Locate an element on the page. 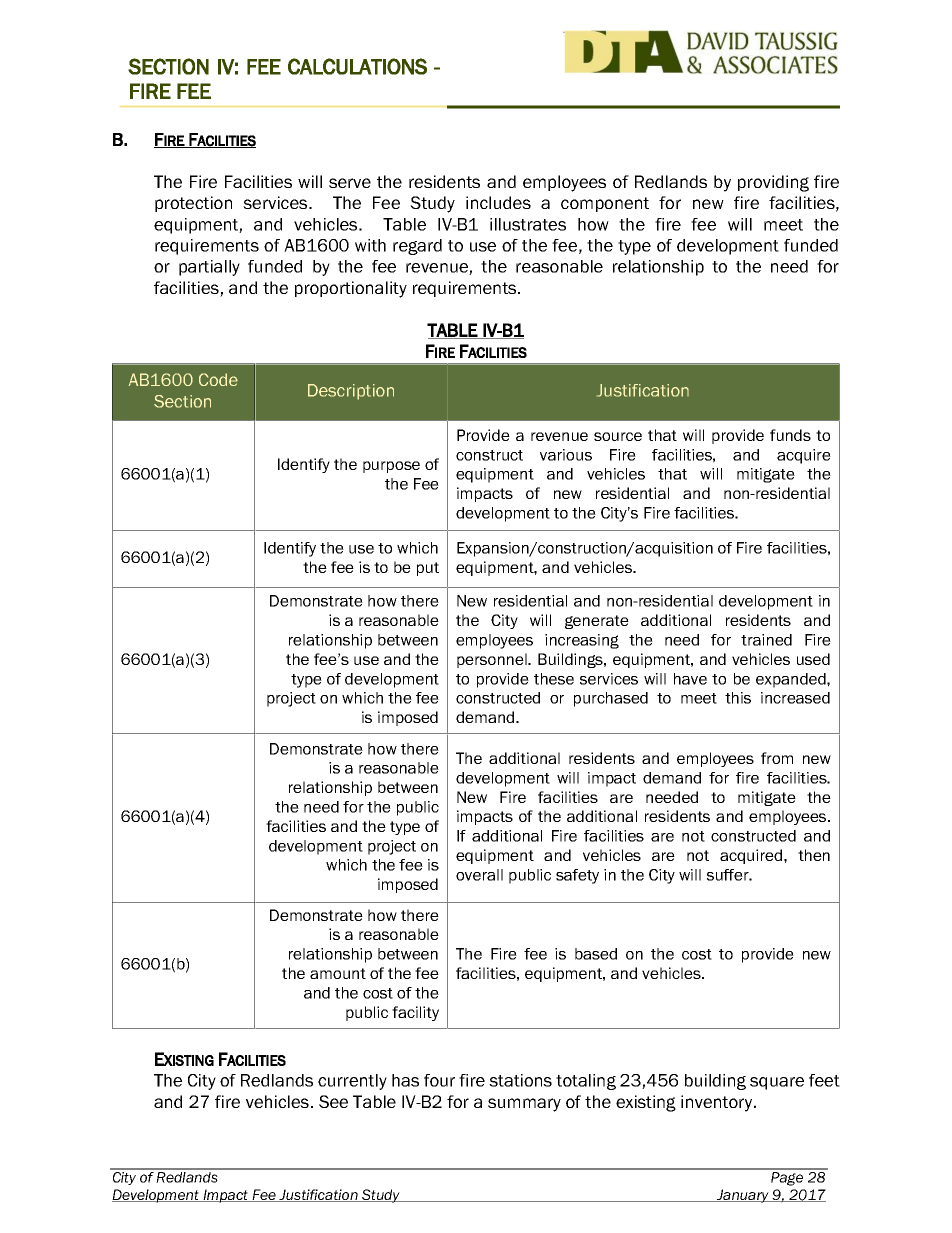 The image size is (952, 1233). various is located at coordinates (566, 455).
